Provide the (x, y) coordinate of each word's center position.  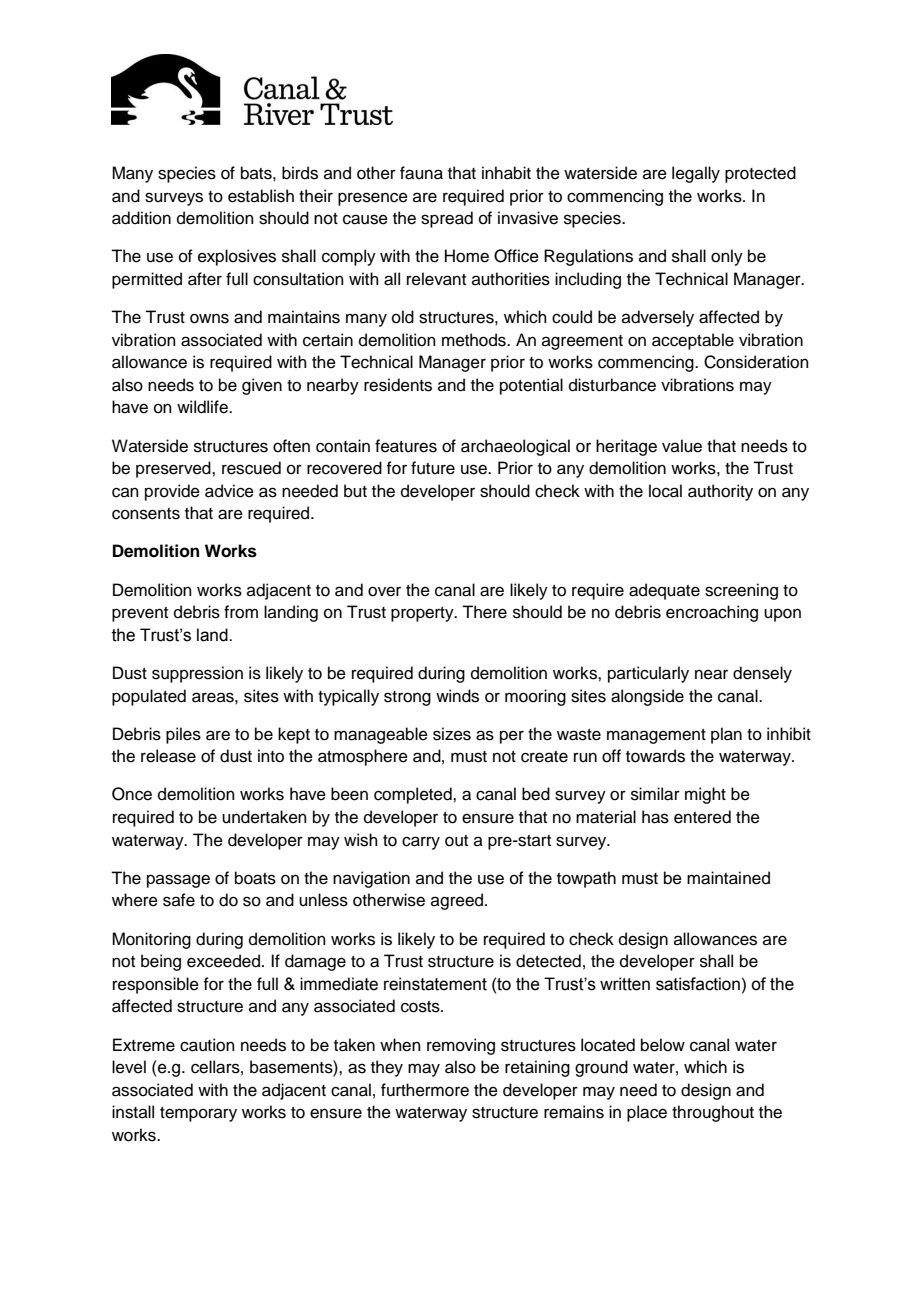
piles (183, 735)
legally (696, 174)
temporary (198, 1114)
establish (261, 196)
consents (146, 514)
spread (447, 219)
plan (726, 735)
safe (179, 900)
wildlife (203, 407)
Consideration (756, 362)
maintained (728, 878)
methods (475, 340)
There (484, 612)
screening (741, 591)
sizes (452, 734)
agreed (458, 901)
